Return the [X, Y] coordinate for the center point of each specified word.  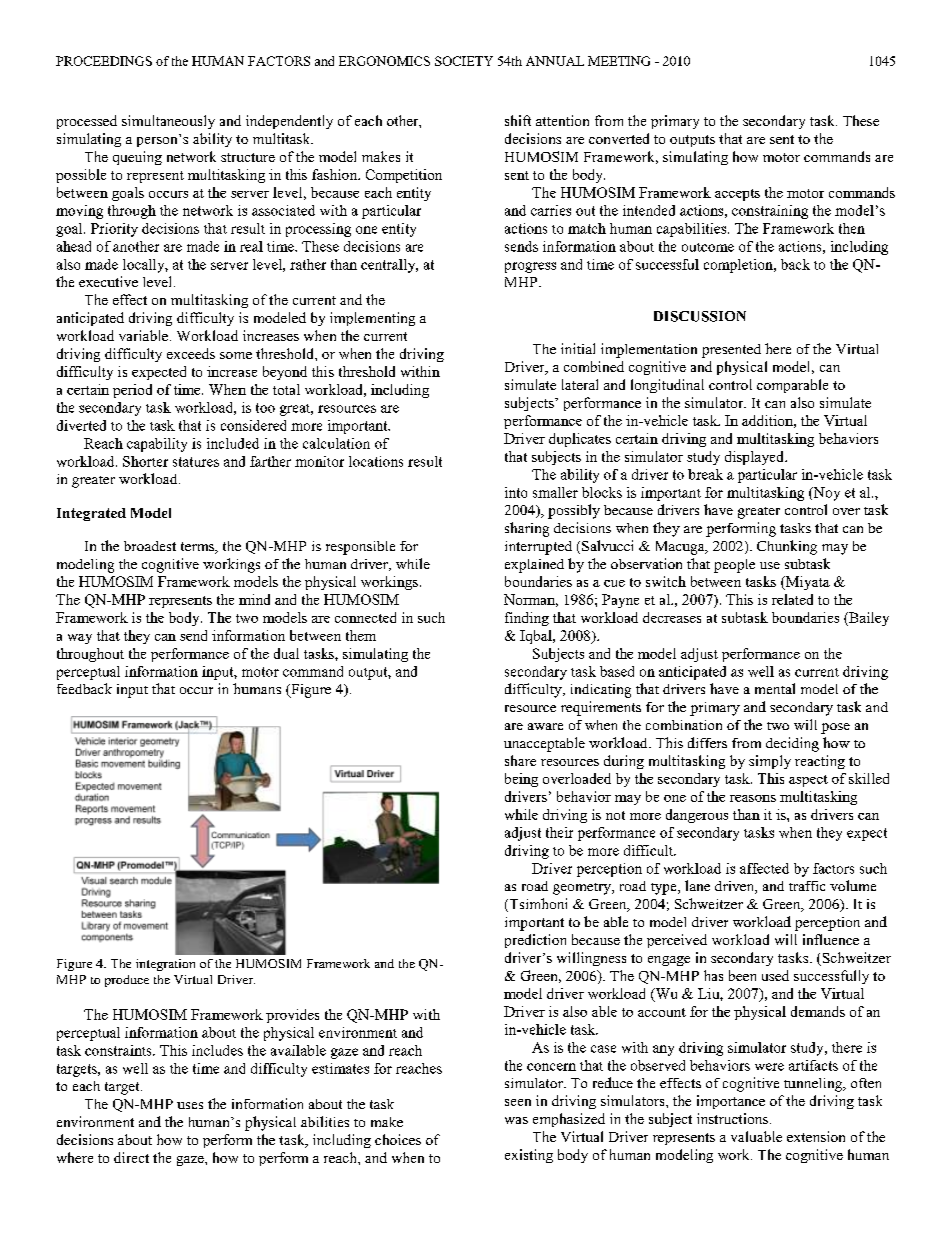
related [792, 599]
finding [527, 619]
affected [764, 868]
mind [254, 599]
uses [190, 1105]
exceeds [191, 353]
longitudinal [667, 386]
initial [578, 348]
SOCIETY [464, 61]
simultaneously [168, 122]
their [559, 832]
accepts [737, 195]
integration [165, 965]
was [516, 1120]
